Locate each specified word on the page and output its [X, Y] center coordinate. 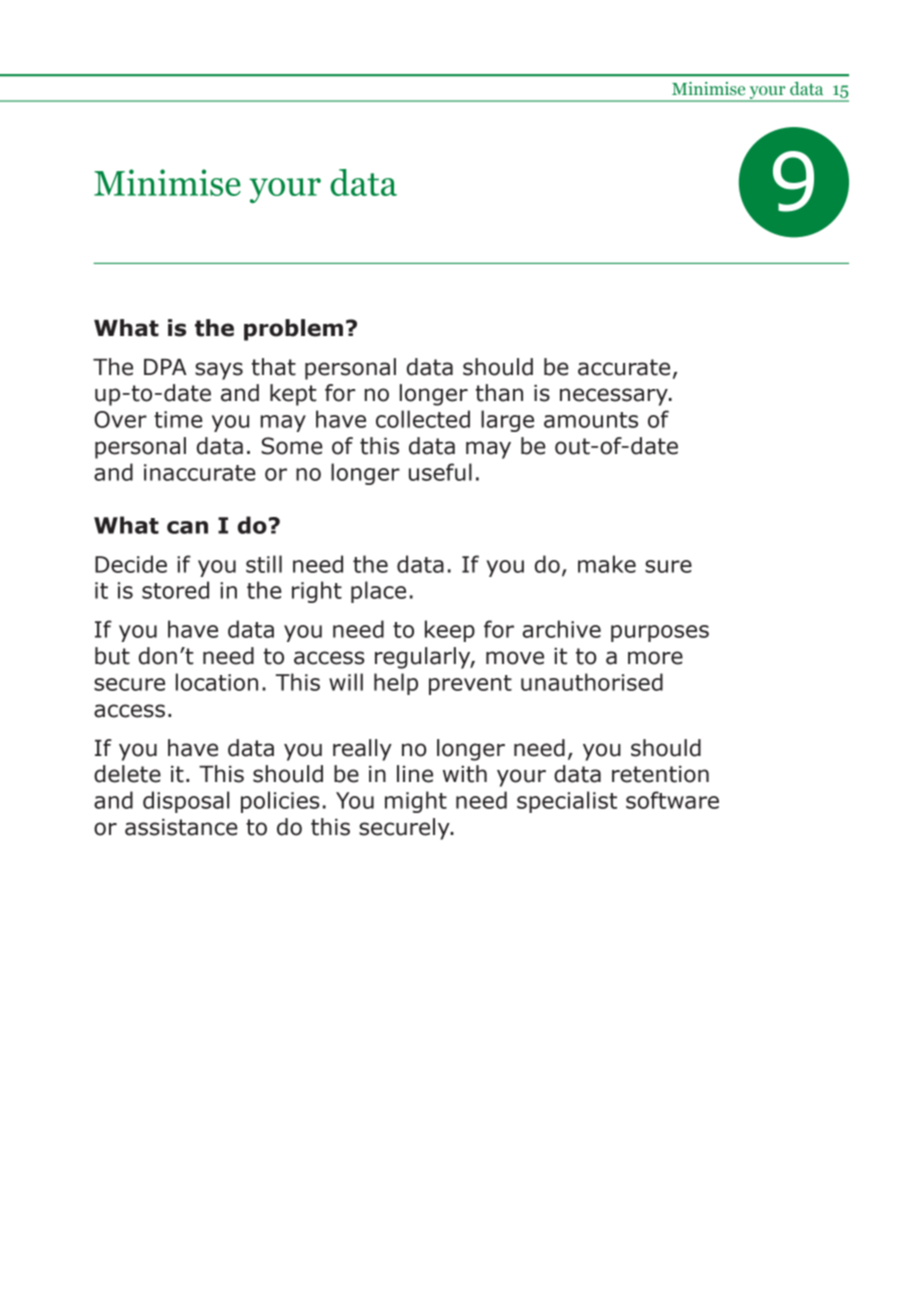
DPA [165, 367]
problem [293, 330]
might [416, 802]
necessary [615, 397]
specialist [567, 802]
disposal [186, 802]
